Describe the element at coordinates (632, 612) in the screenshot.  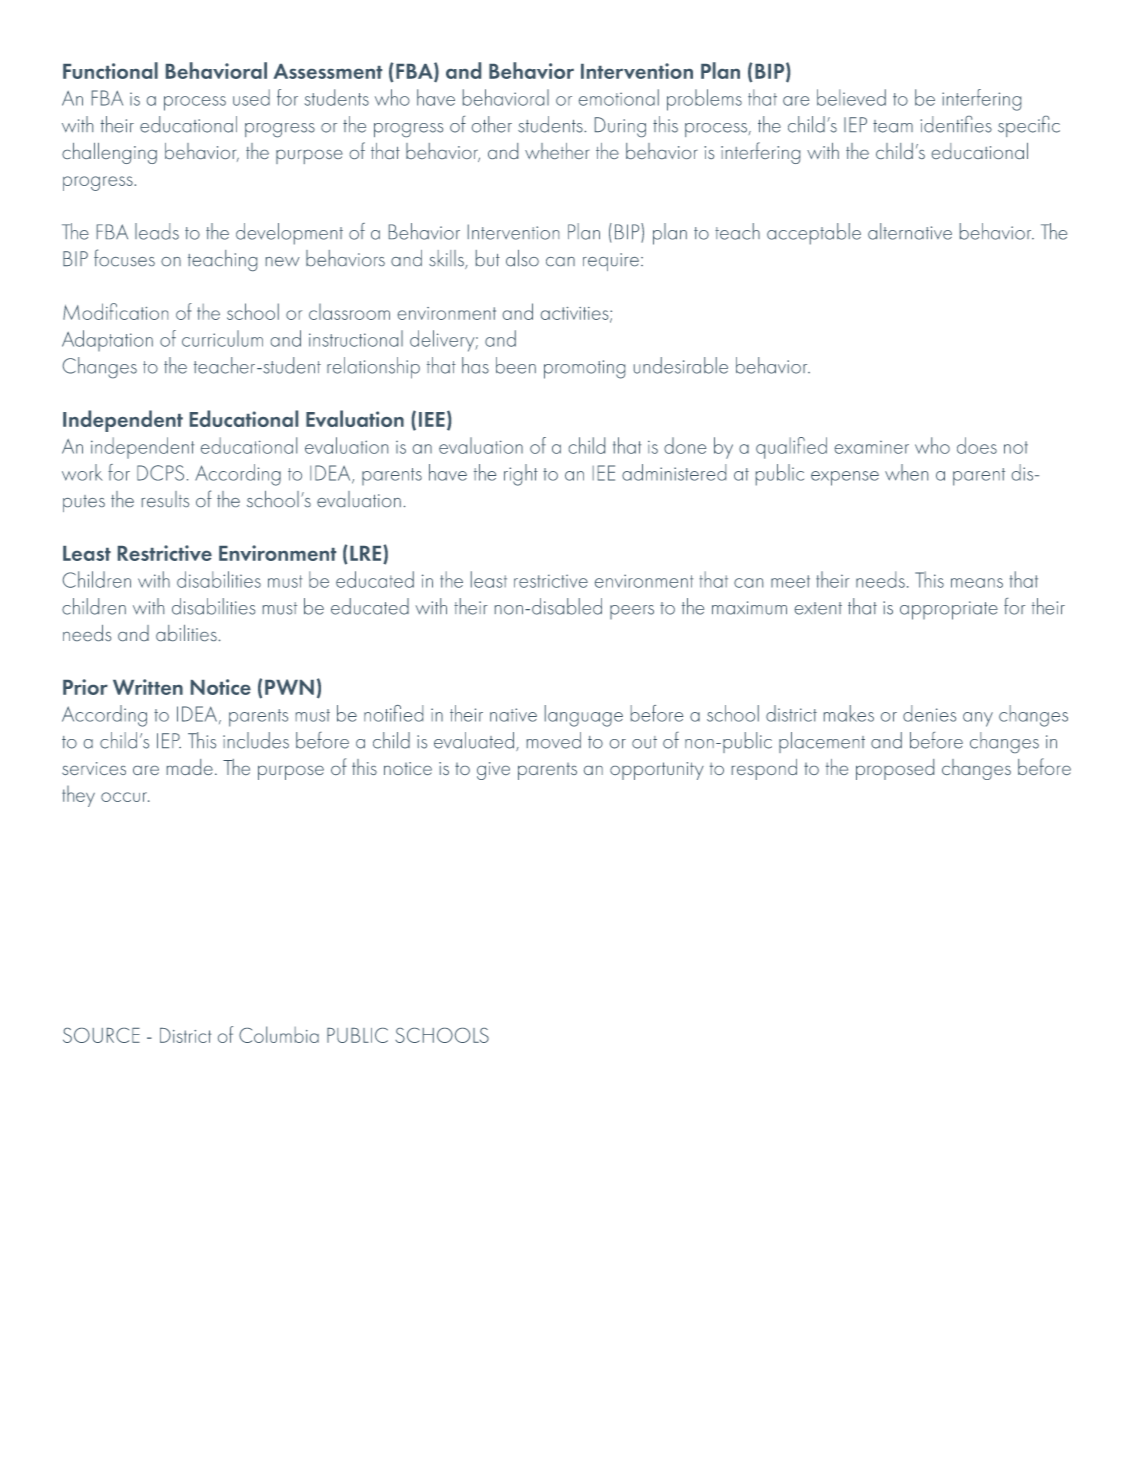
I see `peers` at that location.
